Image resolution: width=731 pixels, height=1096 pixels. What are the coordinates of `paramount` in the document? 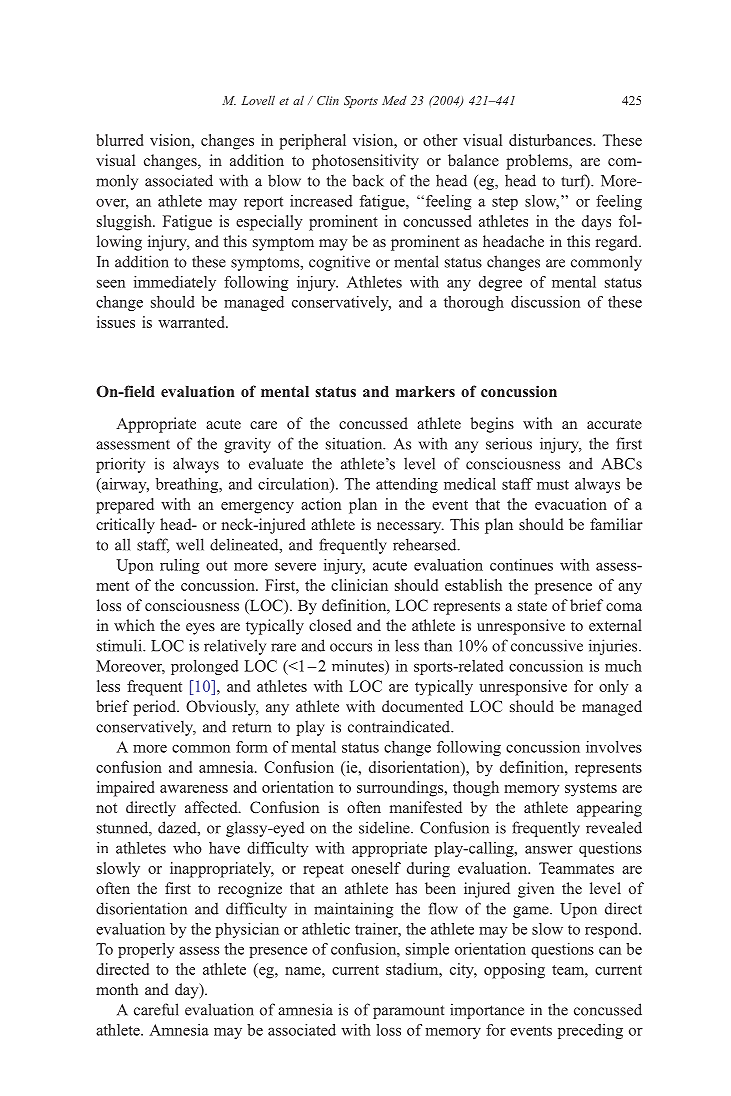 It's located at (408, 1012).
